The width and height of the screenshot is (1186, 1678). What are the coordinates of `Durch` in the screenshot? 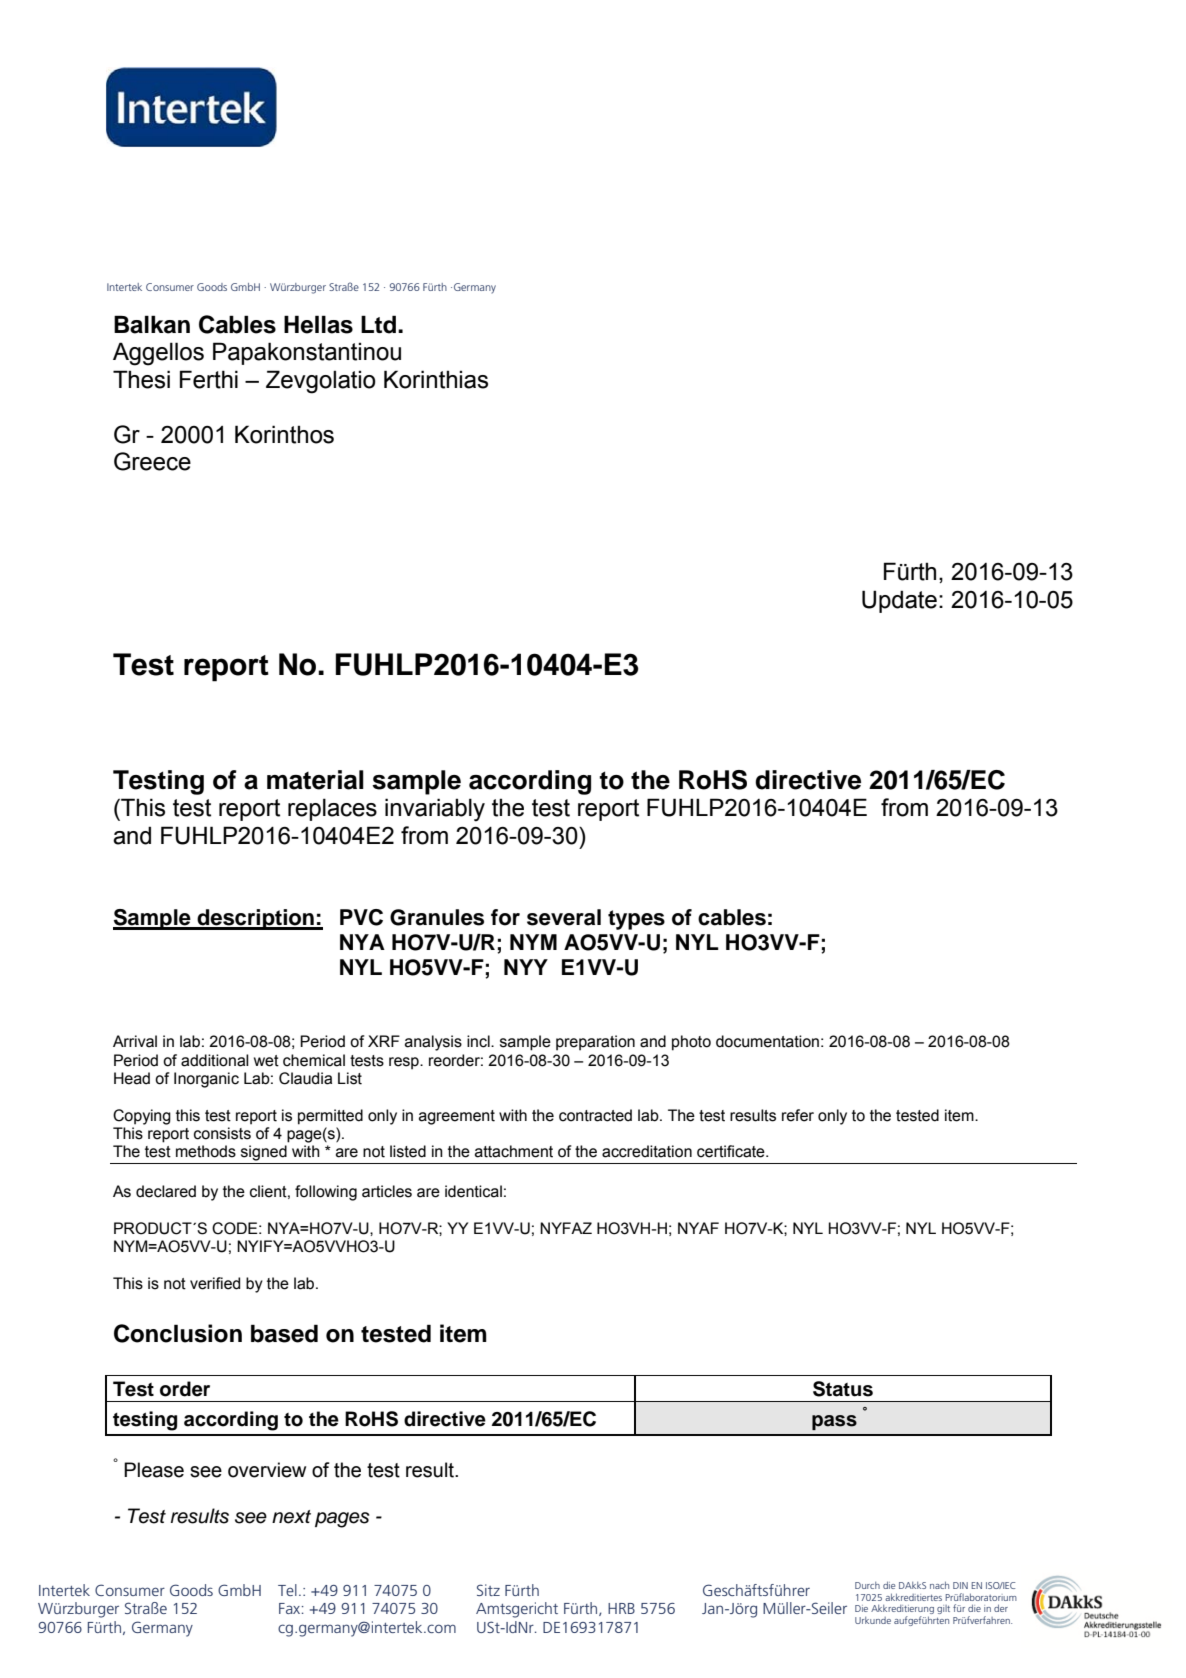 It's located at (867, 1585).
